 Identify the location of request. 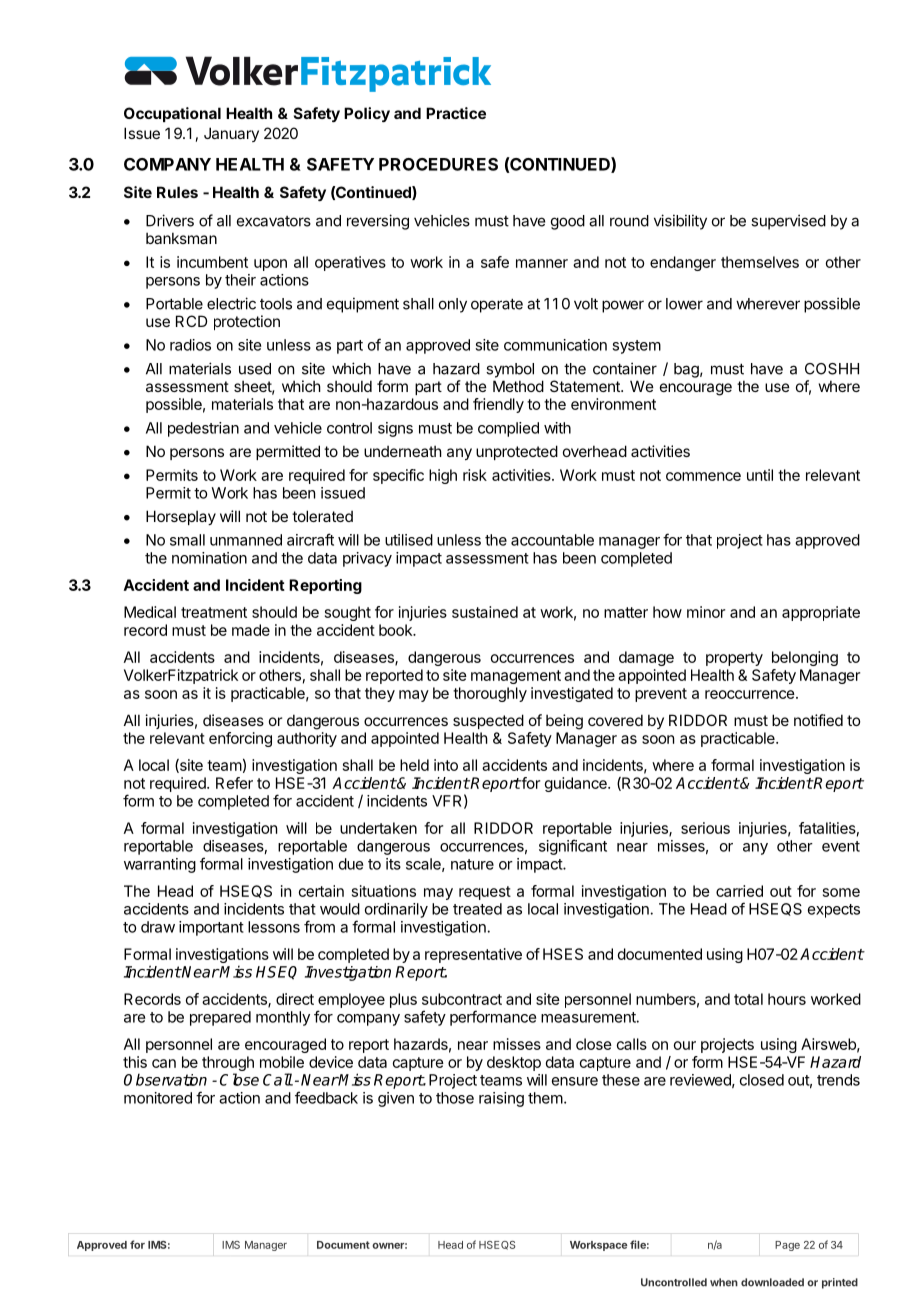
(485, 893).
